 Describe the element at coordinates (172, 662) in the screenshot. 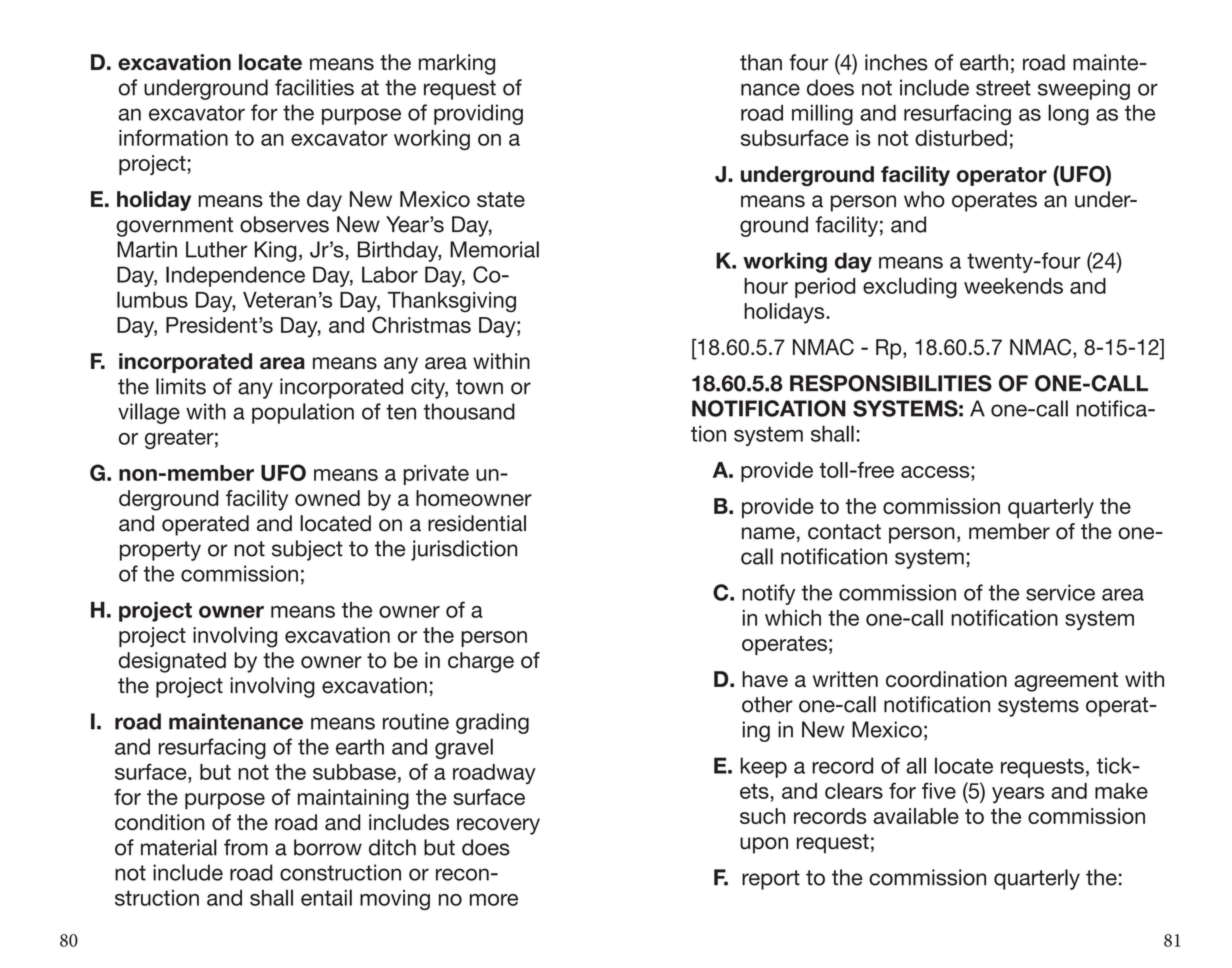

I see `designated` at that location.
